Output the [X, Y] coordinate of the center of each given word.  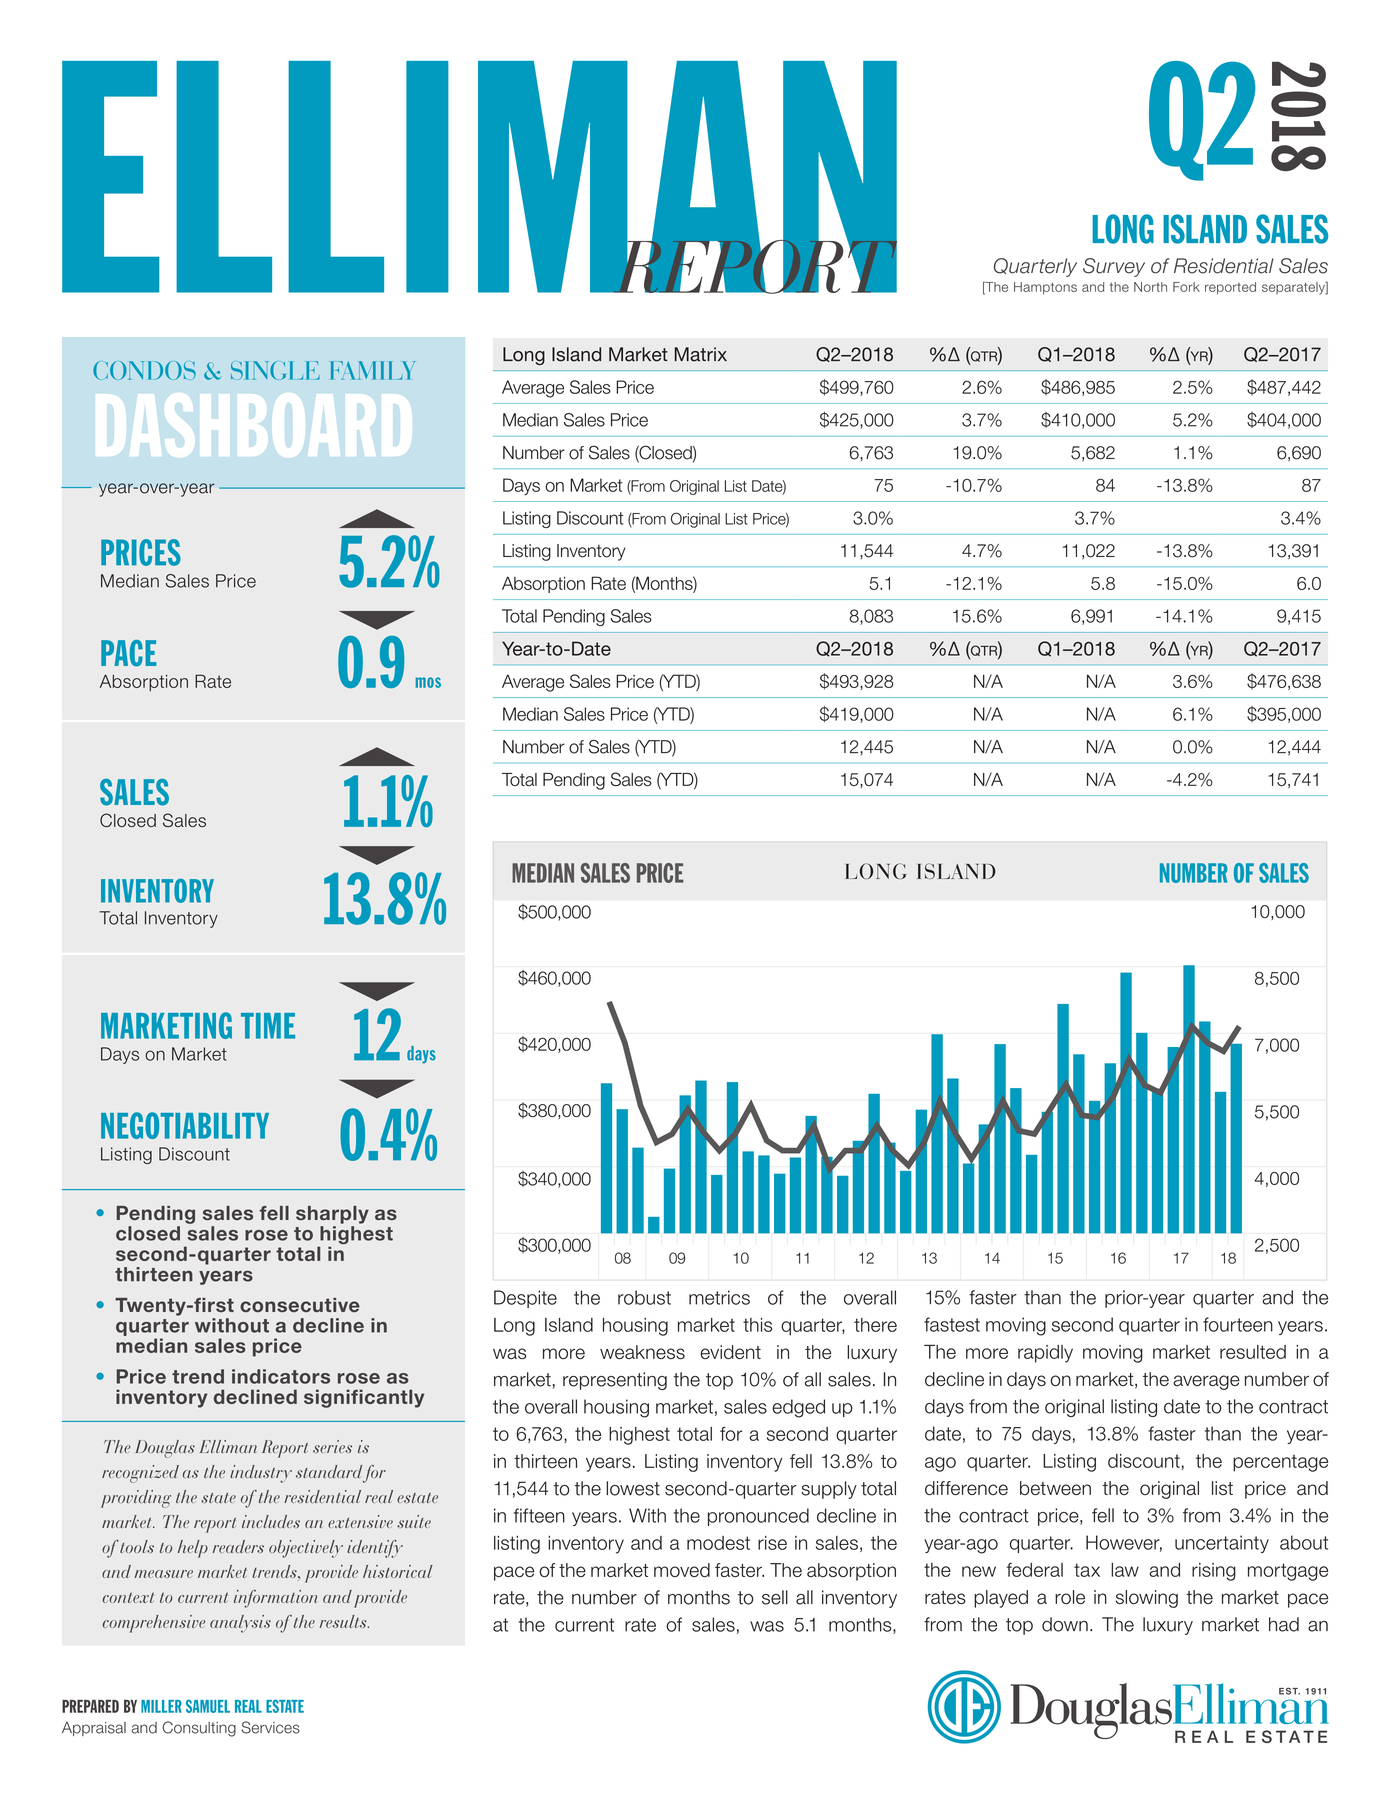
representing [615, 1381]
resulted [1253, 1352]
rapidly [1045, 1354]
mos [428, 682]
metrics [719, 1297]
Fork [1186, 287]
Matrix [700, 354]
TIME [268, 1026]
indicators [281, 1376]
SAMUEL [208, 1706]
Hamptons [1045, 288]
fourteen [1238, 1324]
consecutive [300, 1305]
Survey [1114, 267]
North [1150, 287]
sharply [332, 1215]
